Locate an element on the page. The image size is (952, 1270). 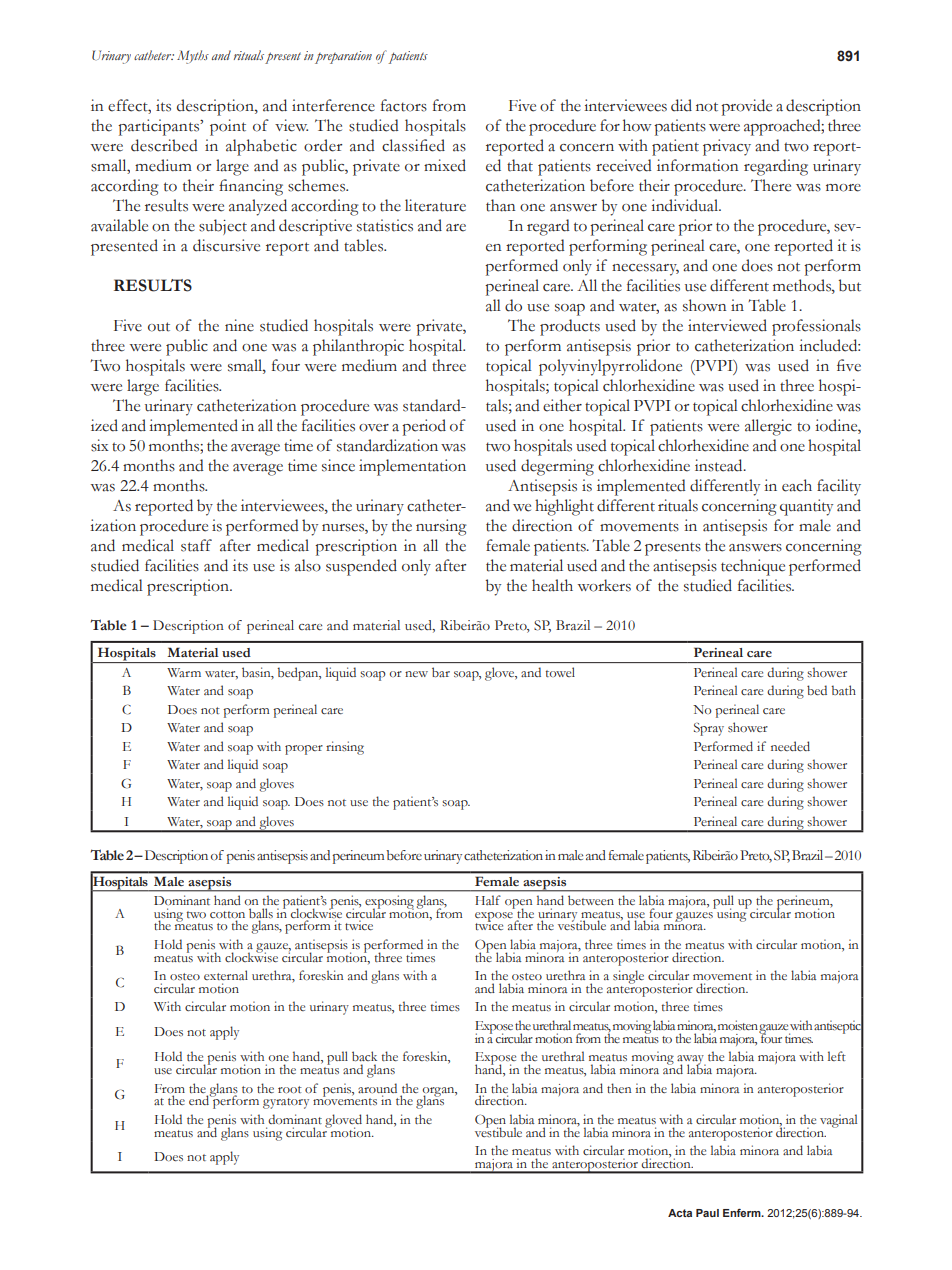
bar is located at coordinates (441, 672).
